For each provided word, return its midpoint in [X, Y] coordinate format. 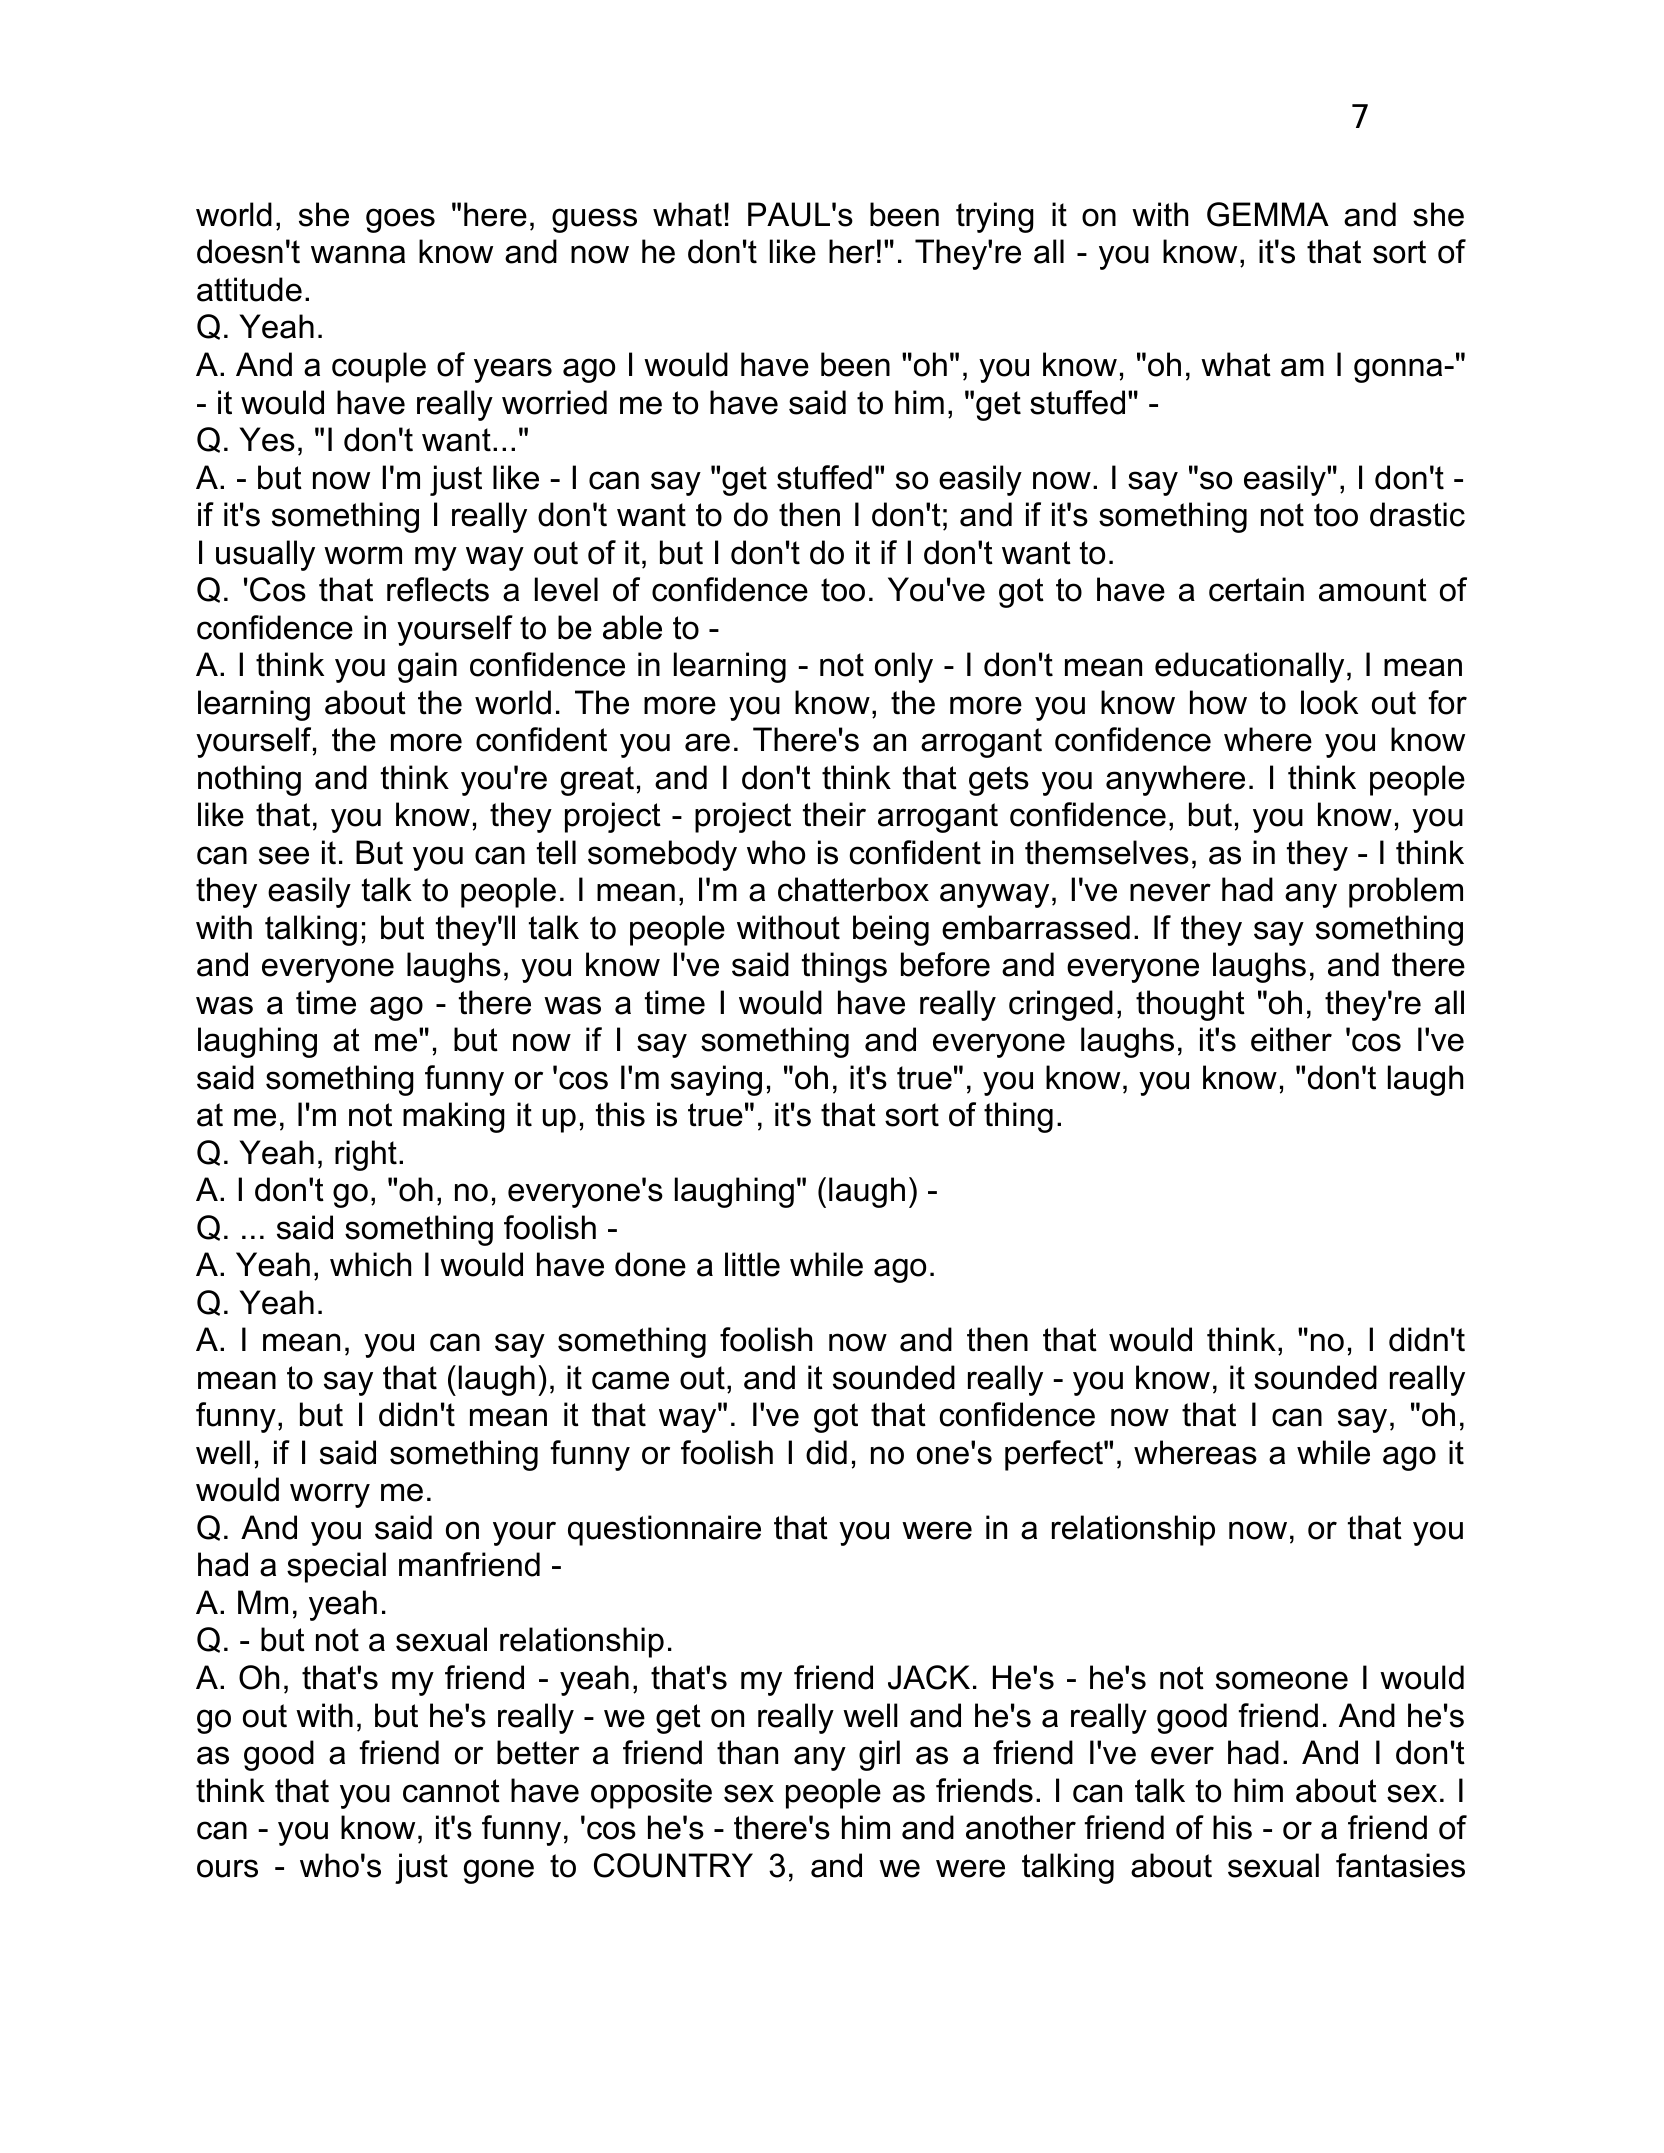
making [454, 1117]
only [904, 667]
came [630, 1380]
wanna [358, 254]
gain [427, 667]
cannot [451, 1791]
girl [879, 1755]
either [1291, 1039]
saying [716, 1080]
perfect [1055, 1455]
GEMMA [1268, 214]
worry [330, 1495]
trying [995, 217]
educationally [1249, 667]
